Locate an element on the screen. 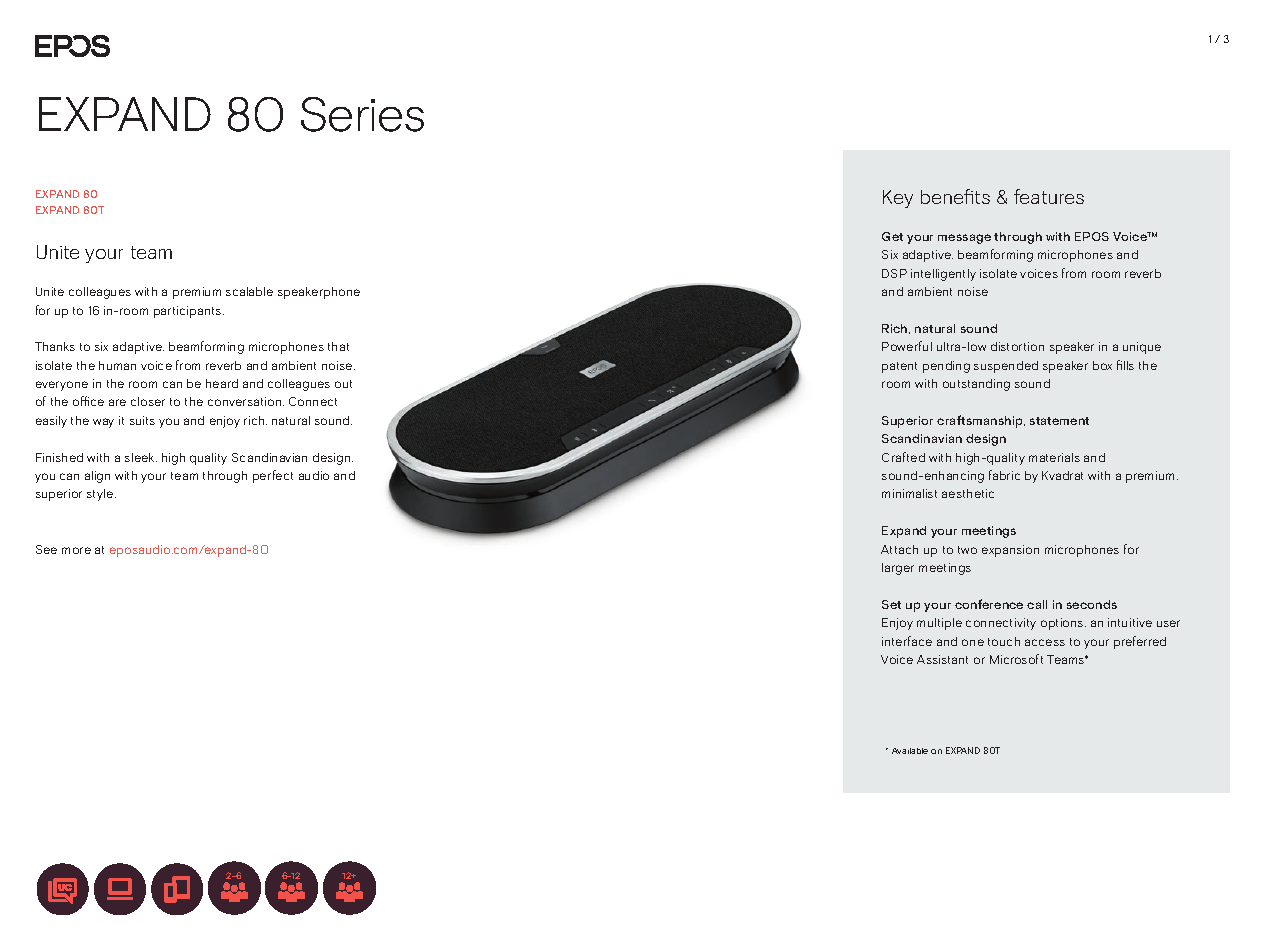  Key is located at coordinates (898, 199).
